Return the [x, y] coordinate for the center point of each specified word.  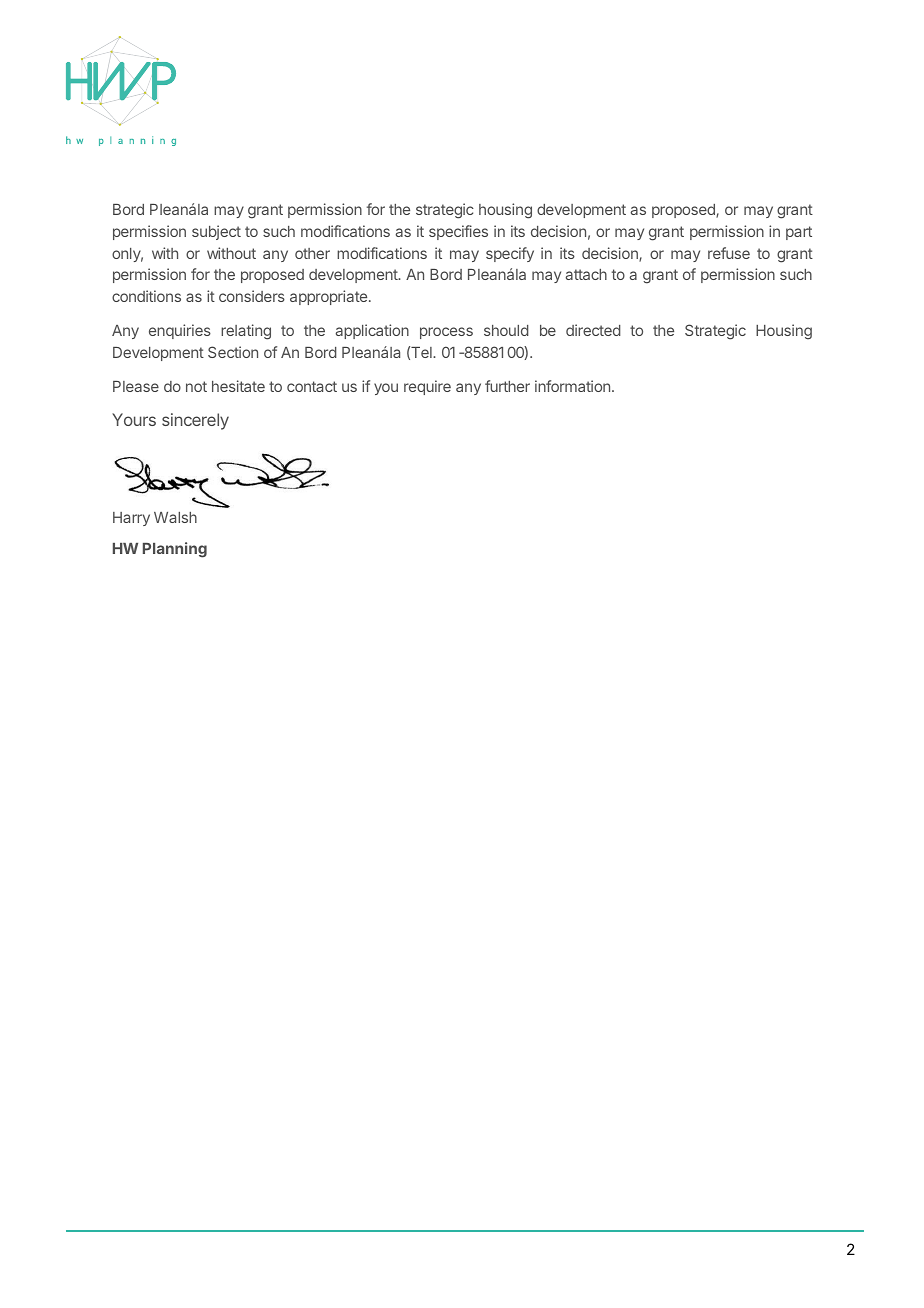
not [196, 386]
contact [312, 386]
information [572, 386]
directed [593, 330]
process [446, 333]
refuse [729, 253]
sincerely [195, 421]
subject [216, 232]
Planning [175, 550]
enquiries [180, 331]
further [507, 386]
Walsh [175, 517]
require [427, 387]
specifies [458, 232]
